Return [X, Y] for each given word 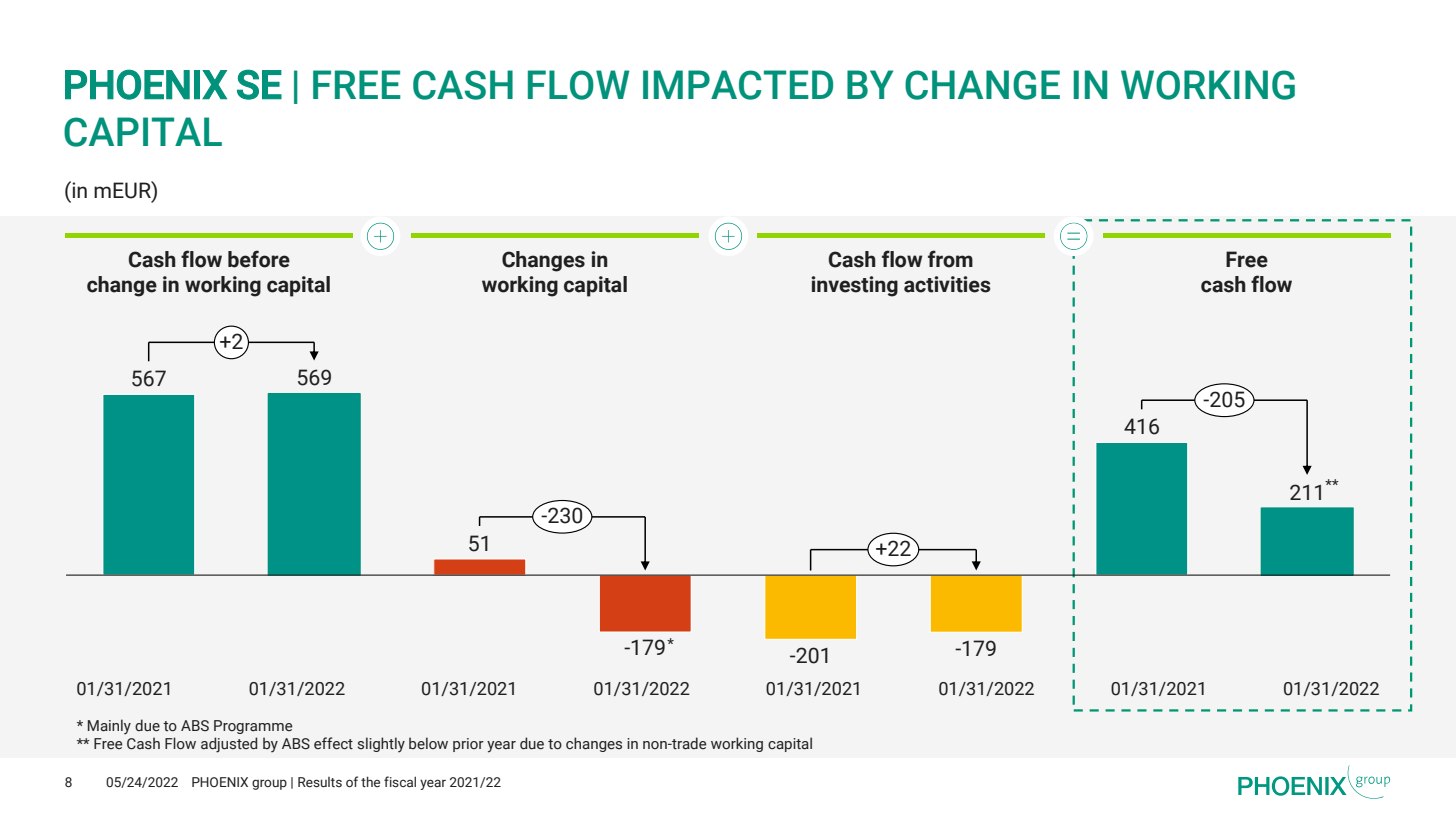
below [428, 743]
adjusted [229, 745]
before [259, 259]
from [950, 259]
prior [468, 745]
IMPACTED [738, 85]
